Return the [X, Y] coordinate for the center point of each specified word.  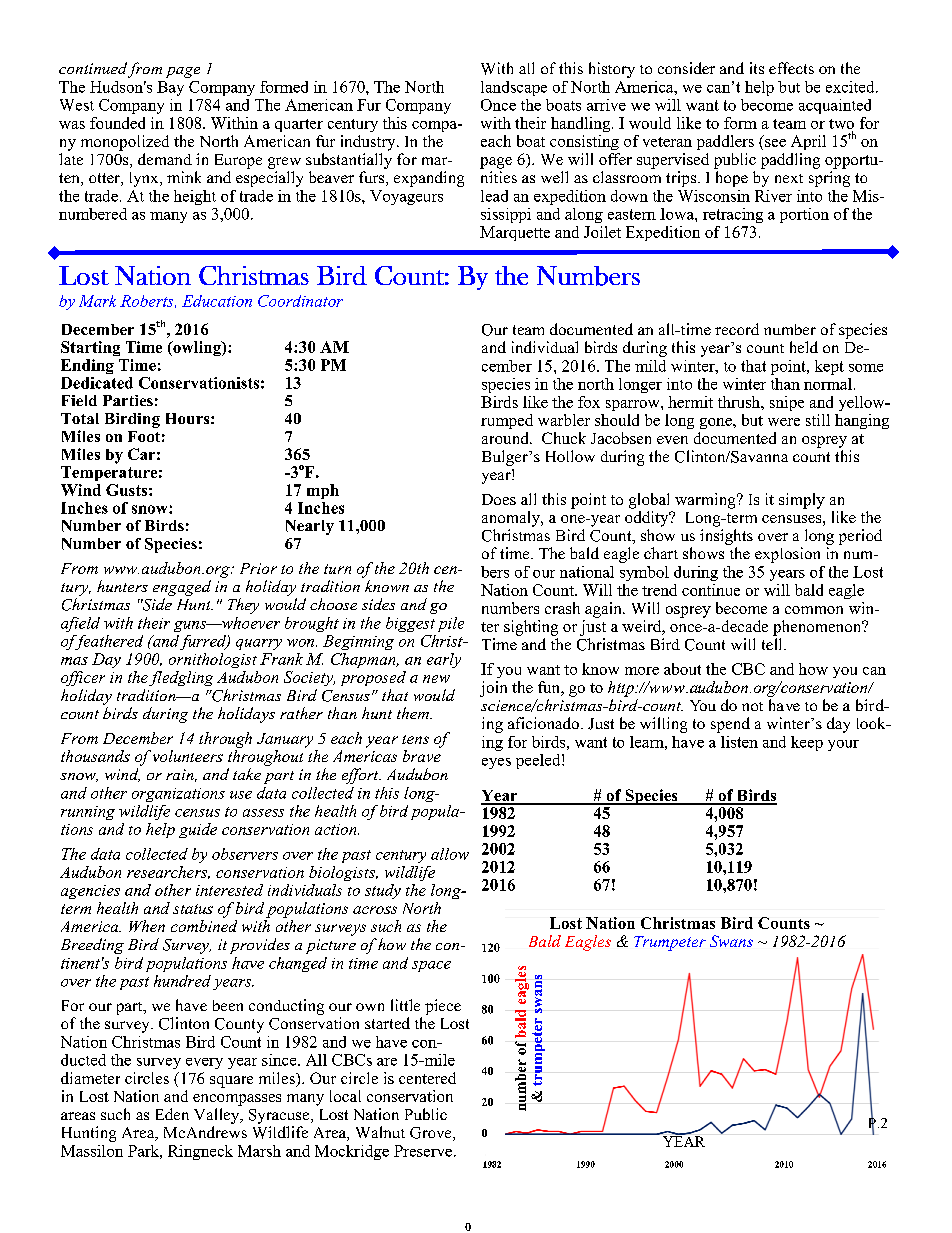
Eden [172, 1114]
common [814, 610]
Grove [432, 1134]
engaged [182, 588]
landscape [514, 88]
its [757, 68]
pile [451, 624]
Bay [170, 88]
